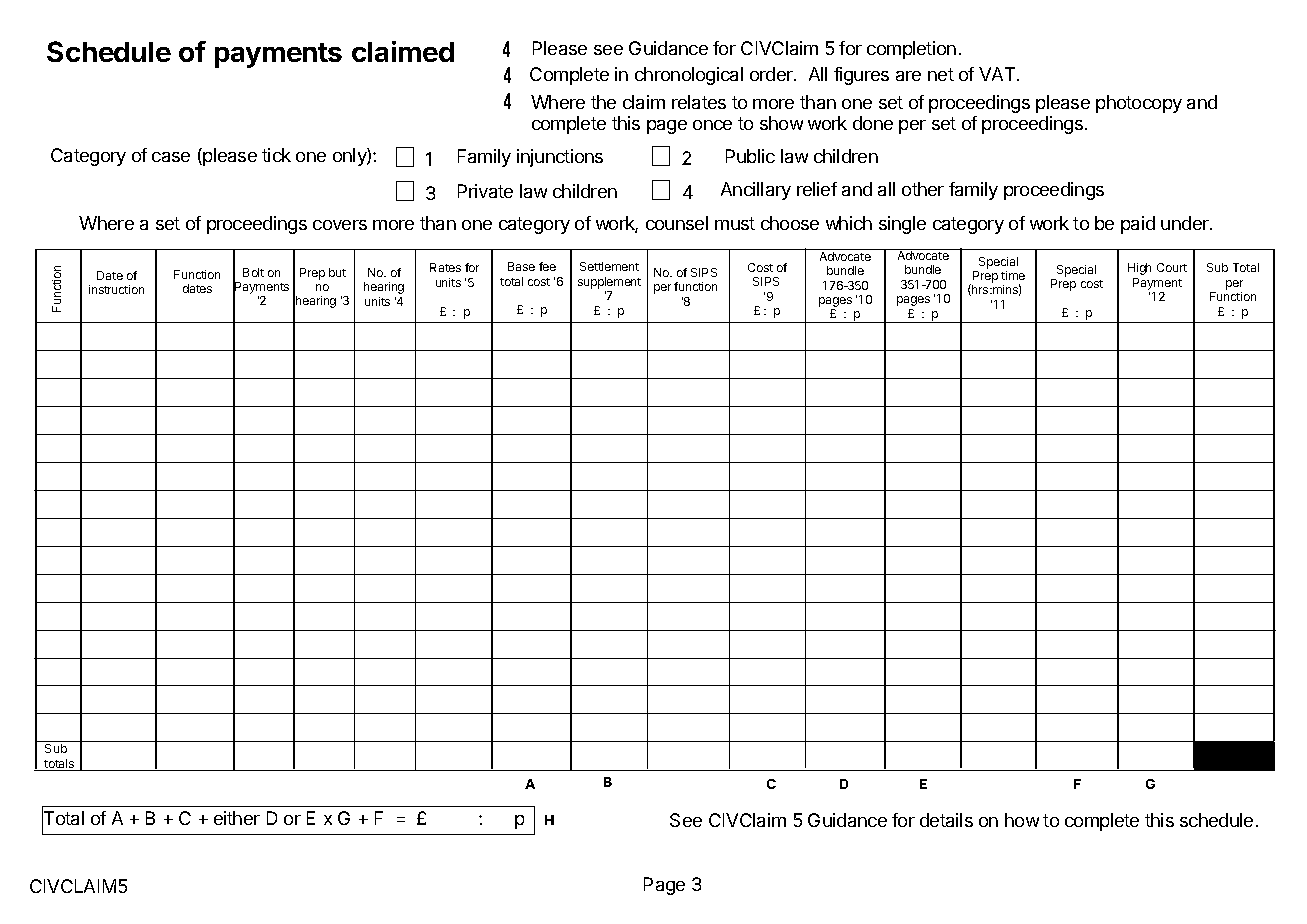 The height and width of the page is (924, 1307). What do you see at coordinates (946, 820) in the page?
I see `details` at bounding box center [946, 820].
